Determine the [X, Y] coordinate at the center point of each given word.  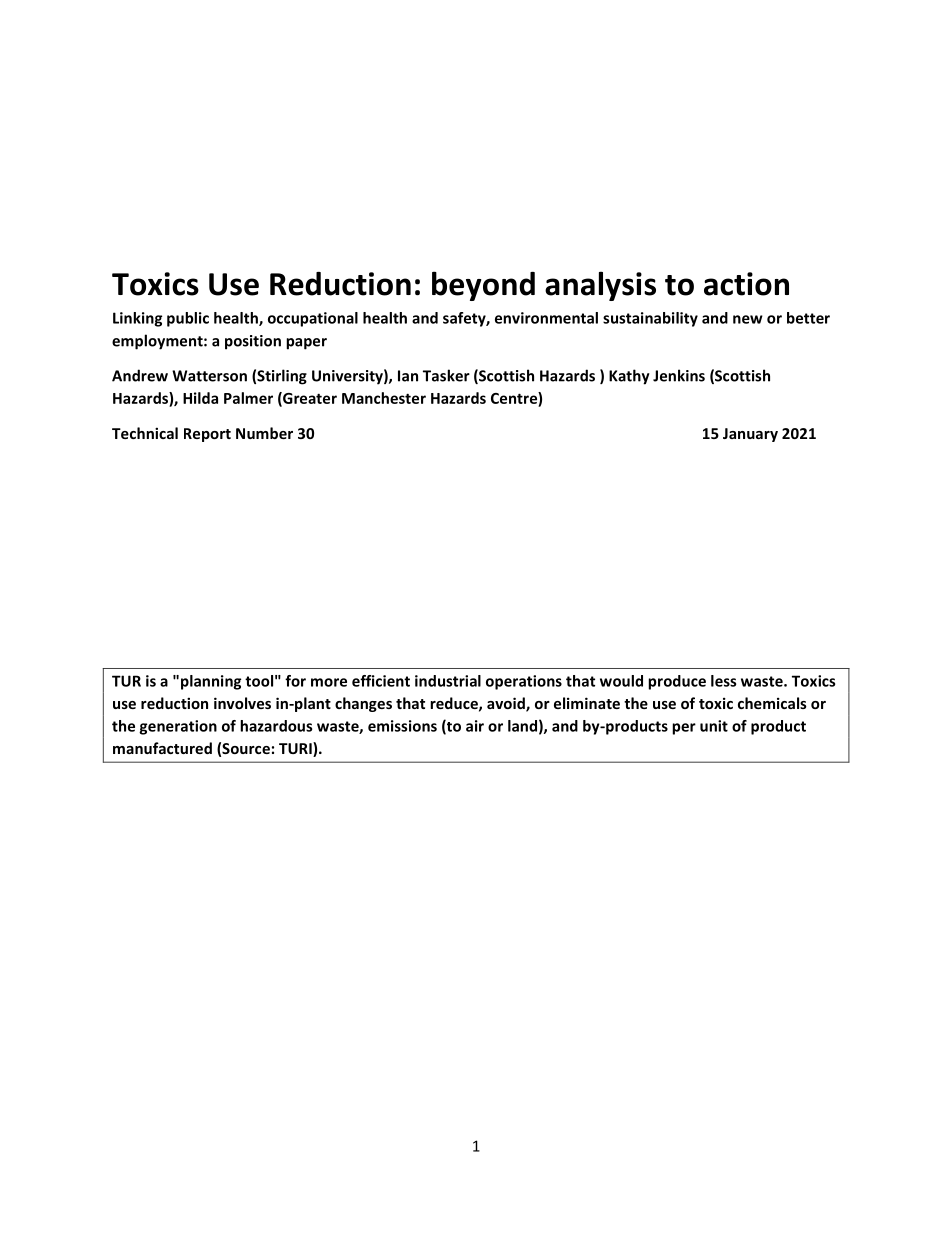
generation [178, 727]
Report [207, 435]
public [188, 319]
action [746, 284]
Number [264, 433]
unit [714, 726]
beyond [483, 286]
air [475, 726]
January [750, 435]
